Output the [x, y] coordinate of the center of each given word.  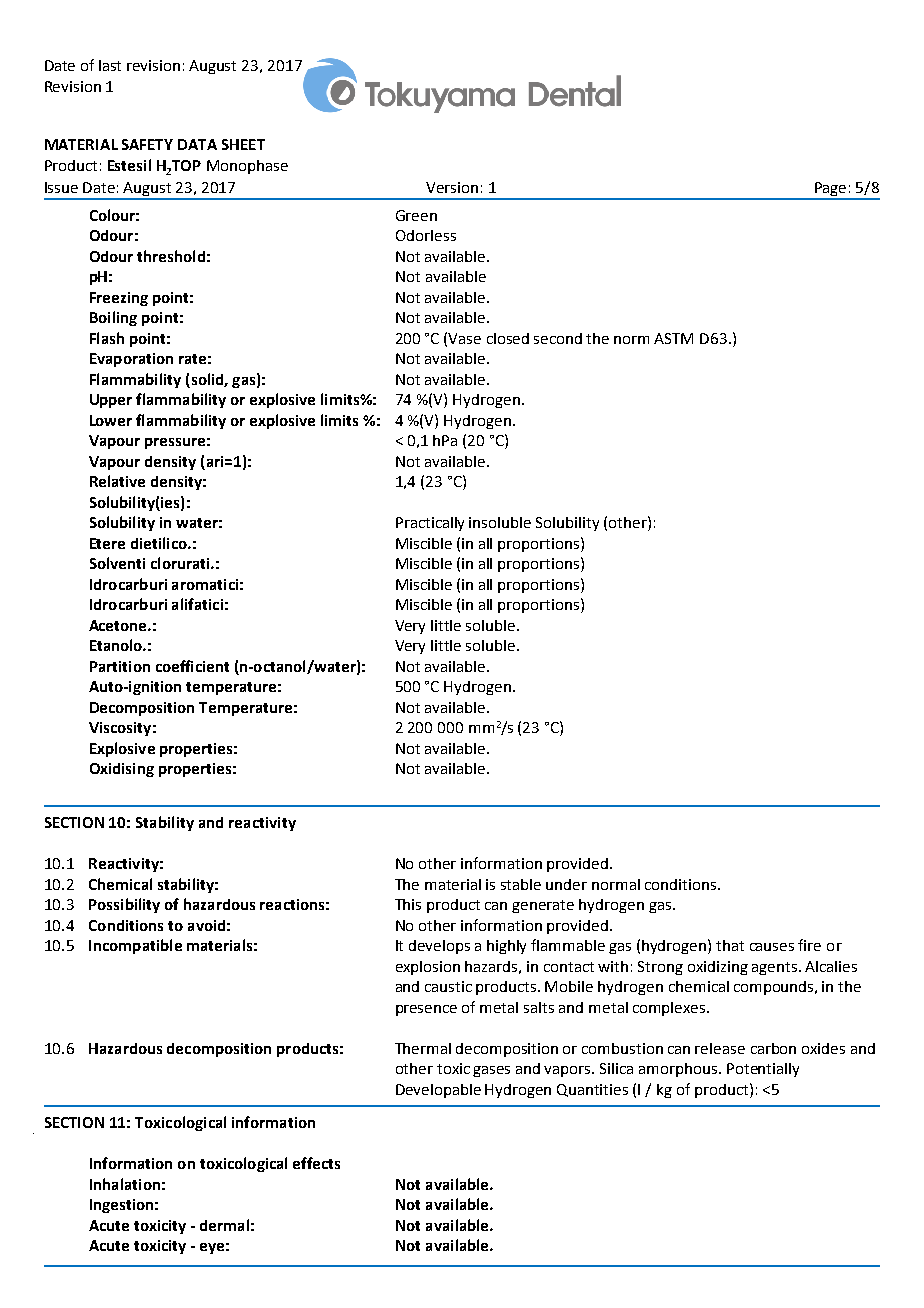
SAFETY [147, 144]
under [566, 884]
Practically [430, 524]
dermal [224, 1225]
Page [831, 190]
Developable [438, 1091]
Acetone [119, 625]
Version [452, 187]
